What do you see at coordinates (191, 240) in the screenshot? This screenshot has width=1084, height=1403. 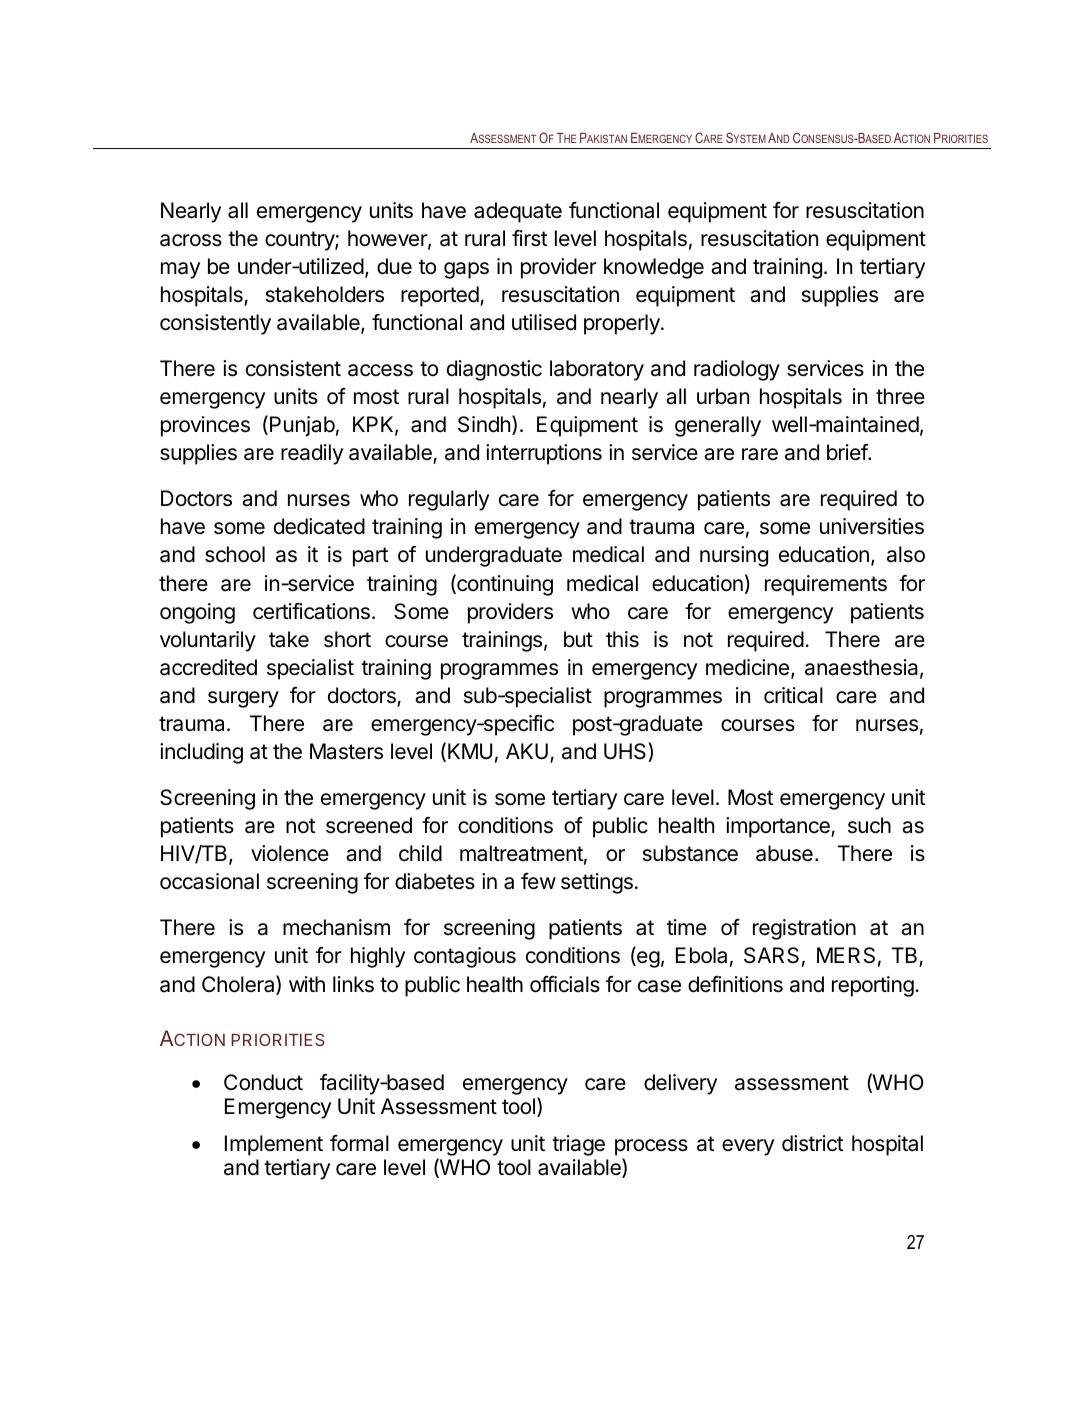 I see `across` at bounding box center [191, 240].
